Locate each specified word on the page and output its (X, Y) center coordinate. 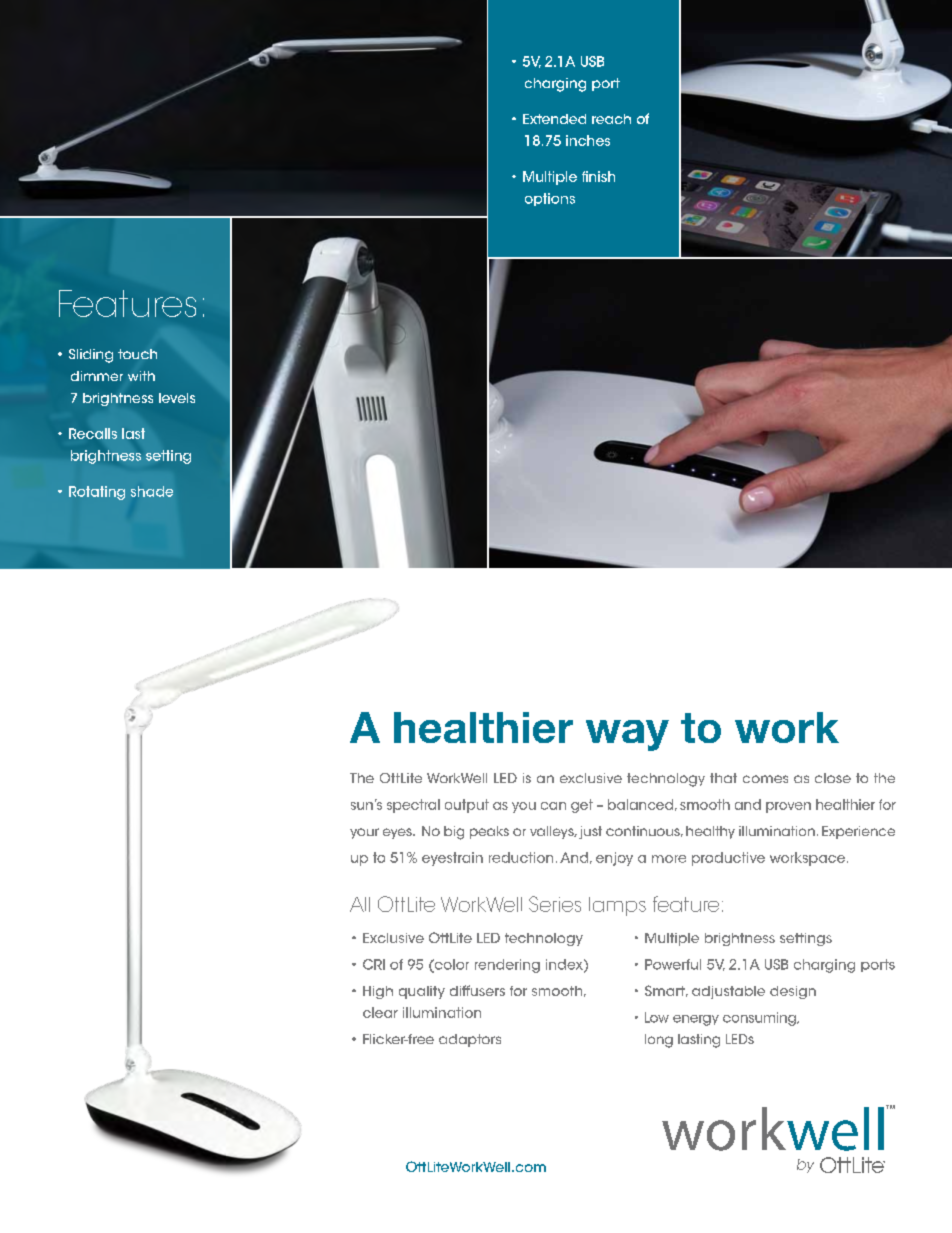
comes (765, 779)
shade (152, 491)
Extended (554, 119)
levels (177, 398)
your (364, 833)
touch (137, 354)
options (550, 199)
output (467, 806)
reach (611, 119)
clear (380, 1012)
